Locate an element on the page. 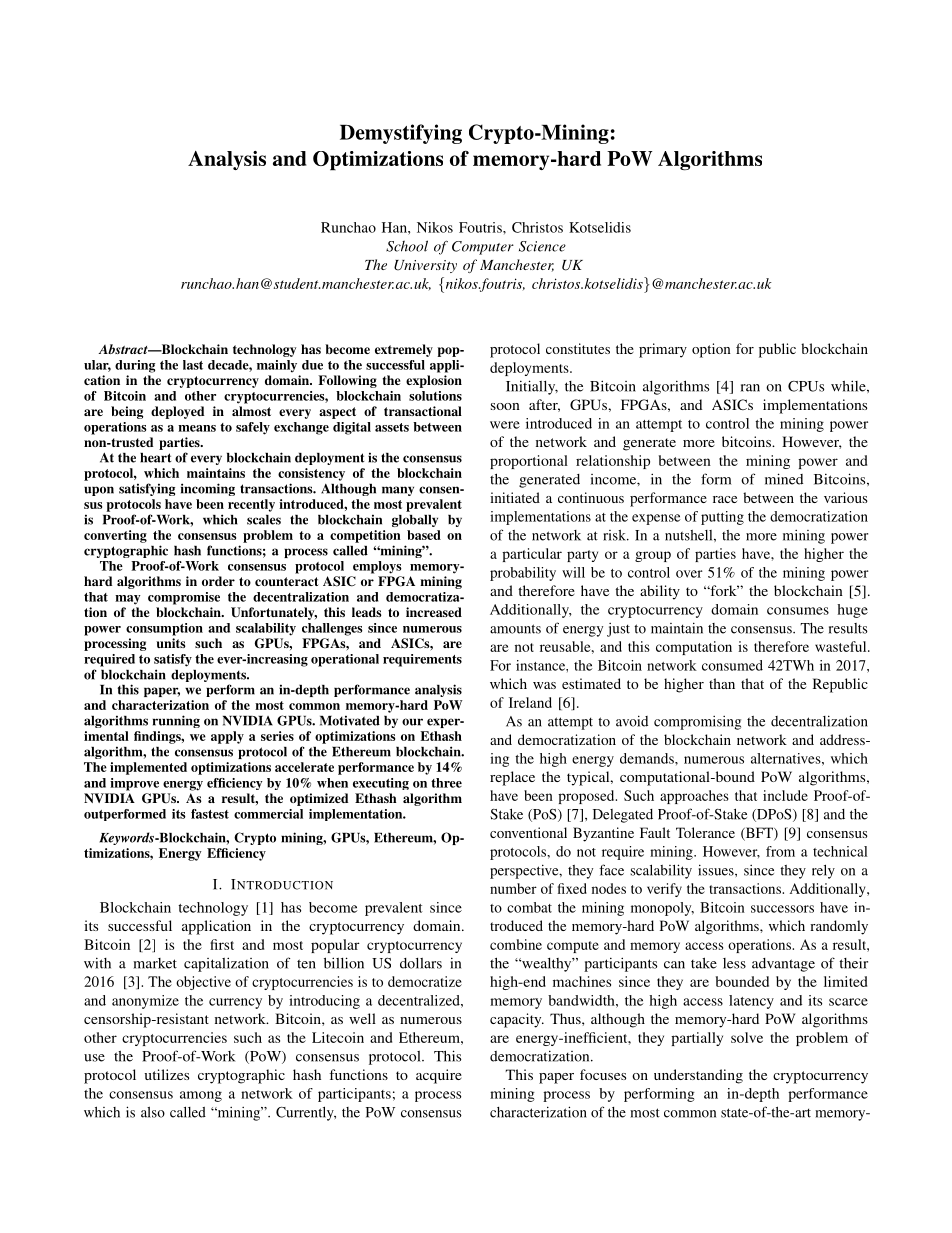  first is located at coordinates (222, 944).
